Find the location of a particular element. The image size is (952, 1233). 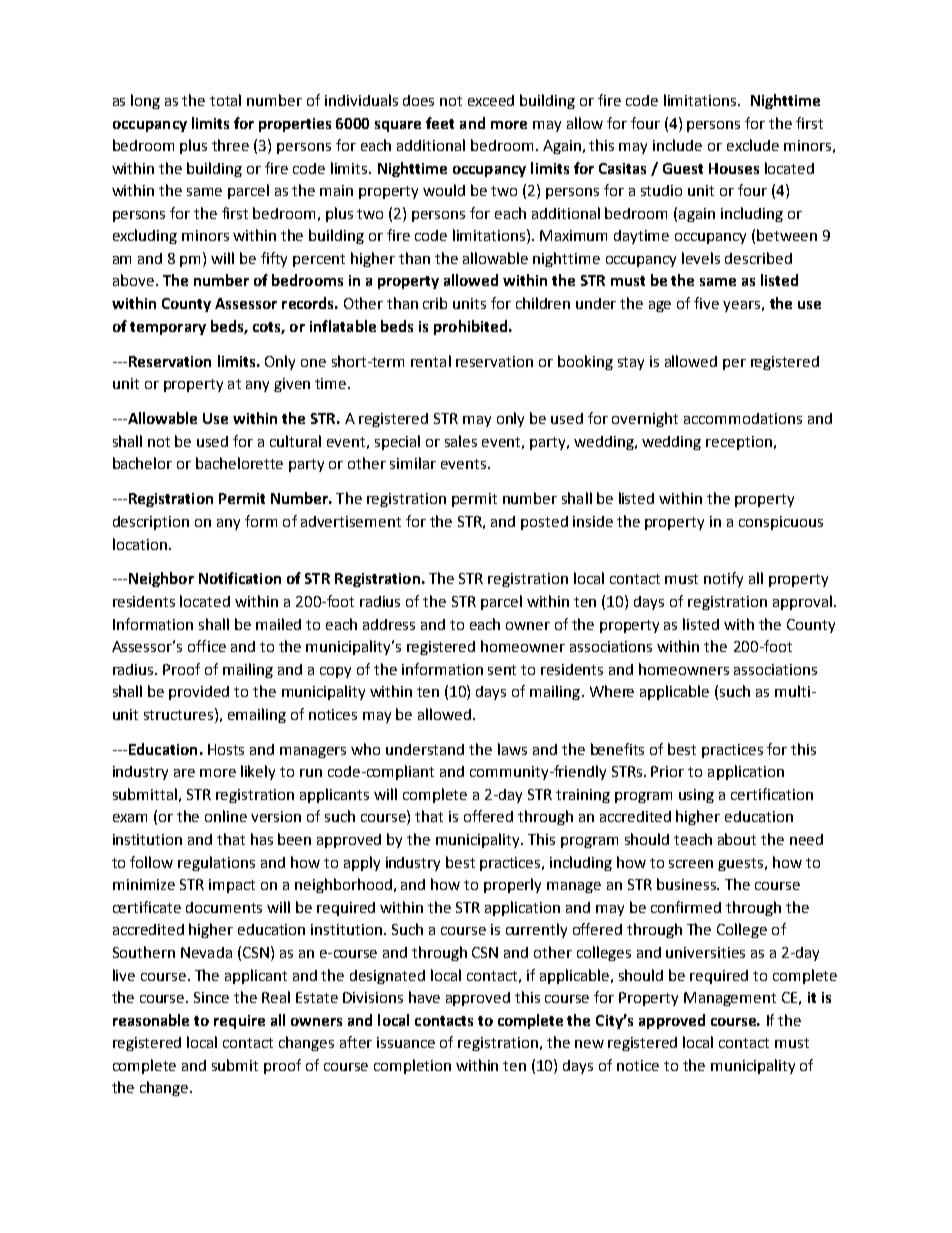

Since is located at coordinates (211, 997).
